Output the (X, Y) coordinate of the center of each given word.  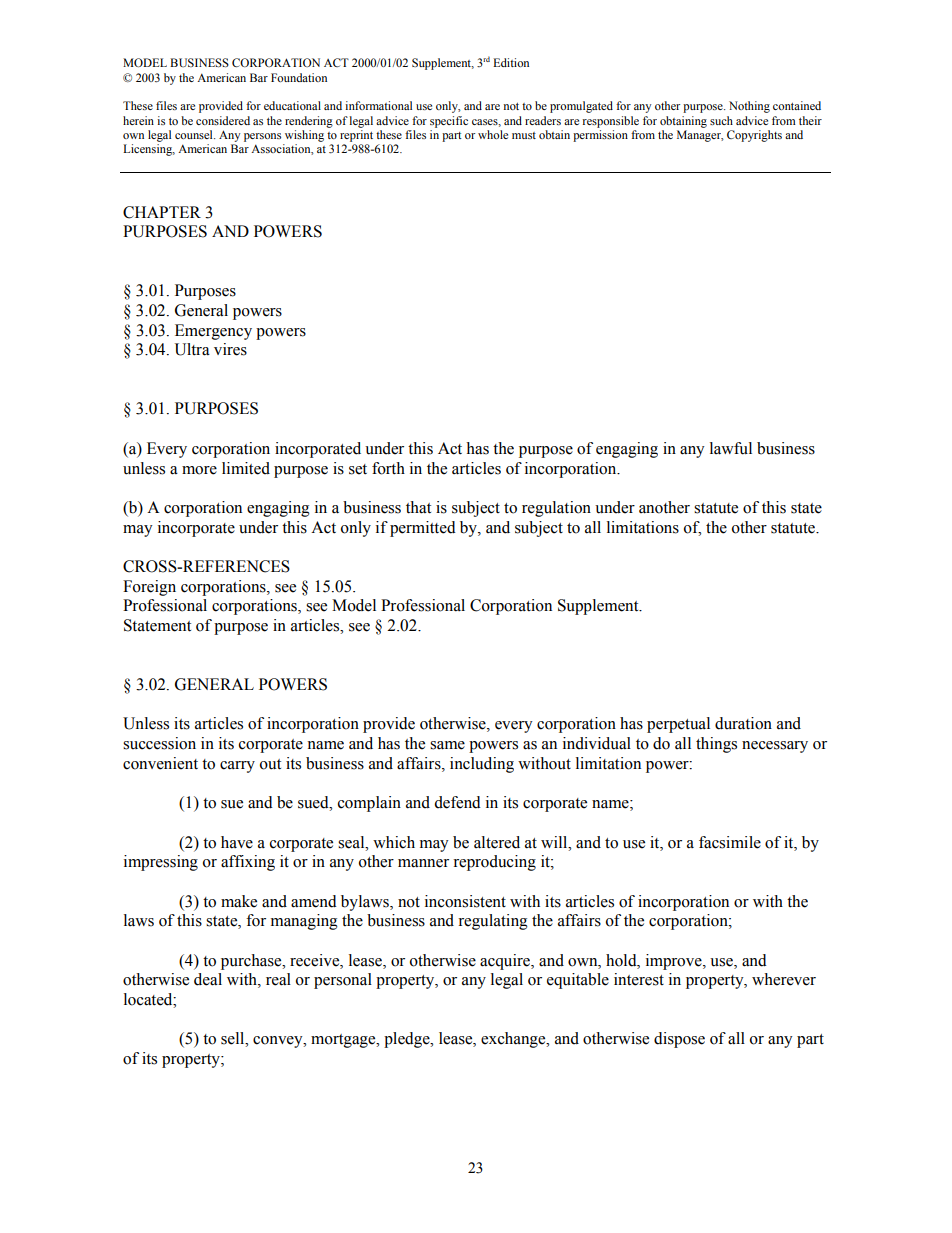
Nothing (749, 107)
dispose (679, 1040)
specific (449, 122)
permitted (423, 529)
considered (223, 120)
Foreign (149, 588)
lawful (731, 448)
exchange (514, 1040)
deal (208, 979)
